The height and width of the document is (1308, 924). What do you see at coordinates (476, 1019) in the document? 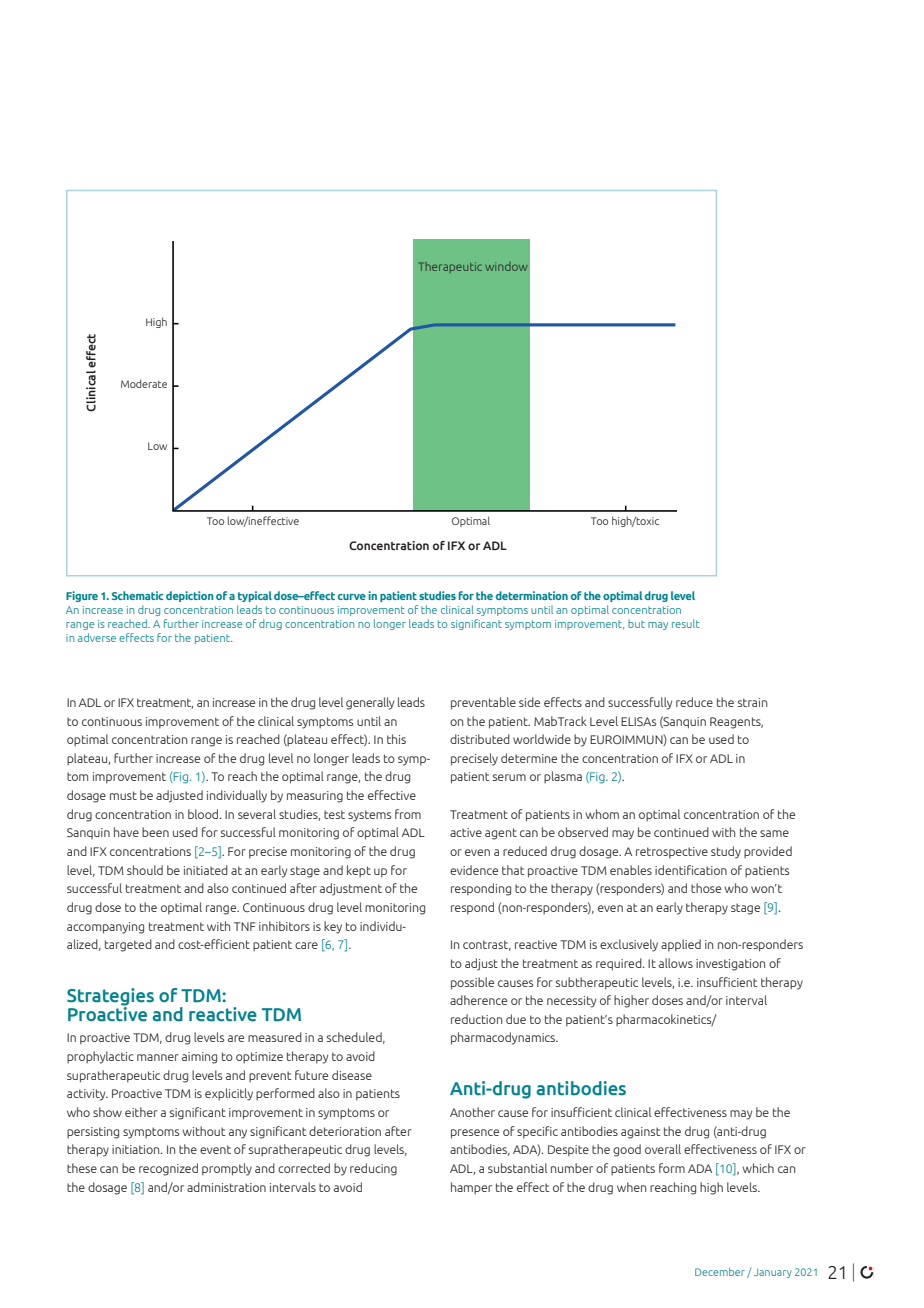
I see `reduction` at bounding box center [476, 1019].
